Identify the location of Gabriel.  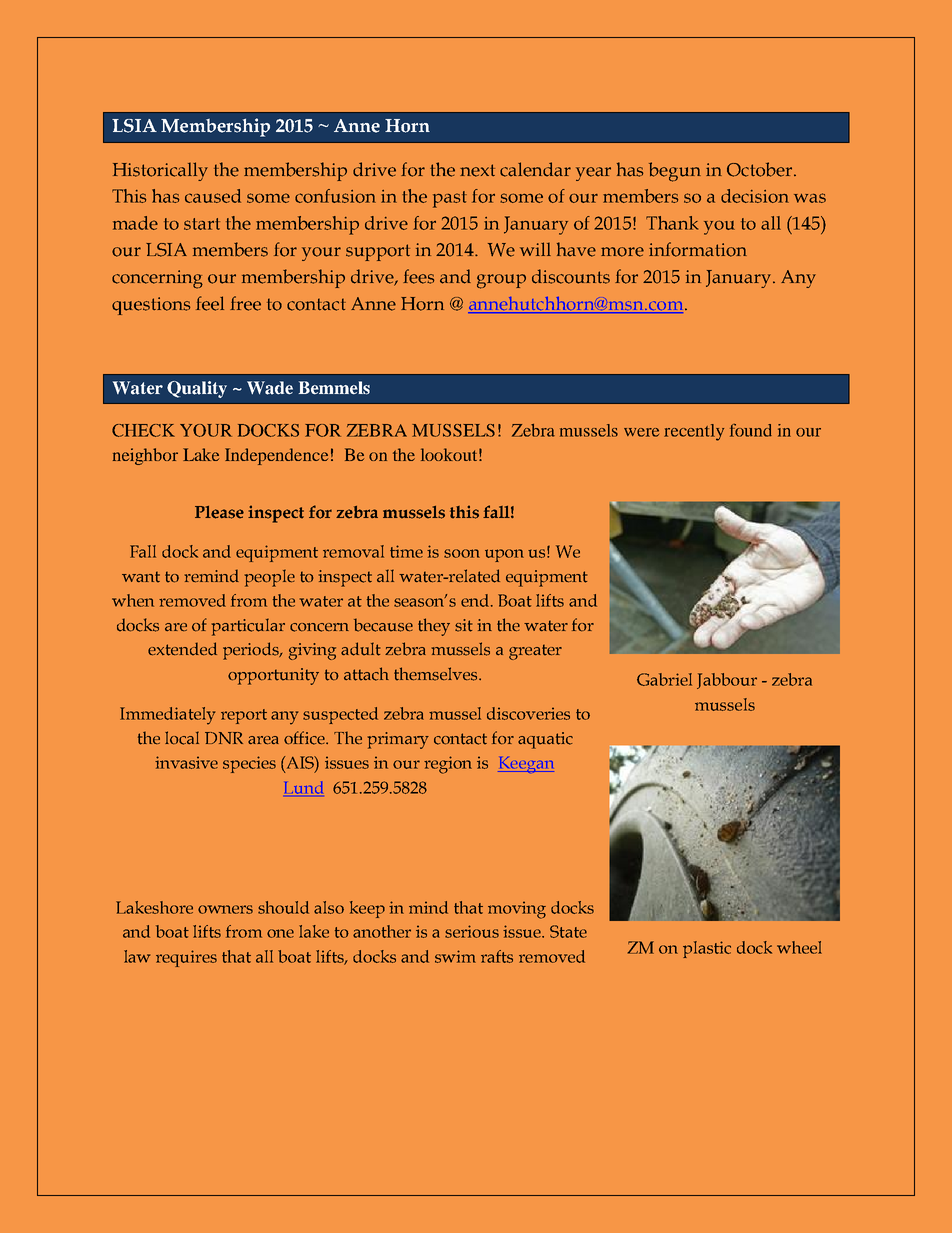
(664, 679).
